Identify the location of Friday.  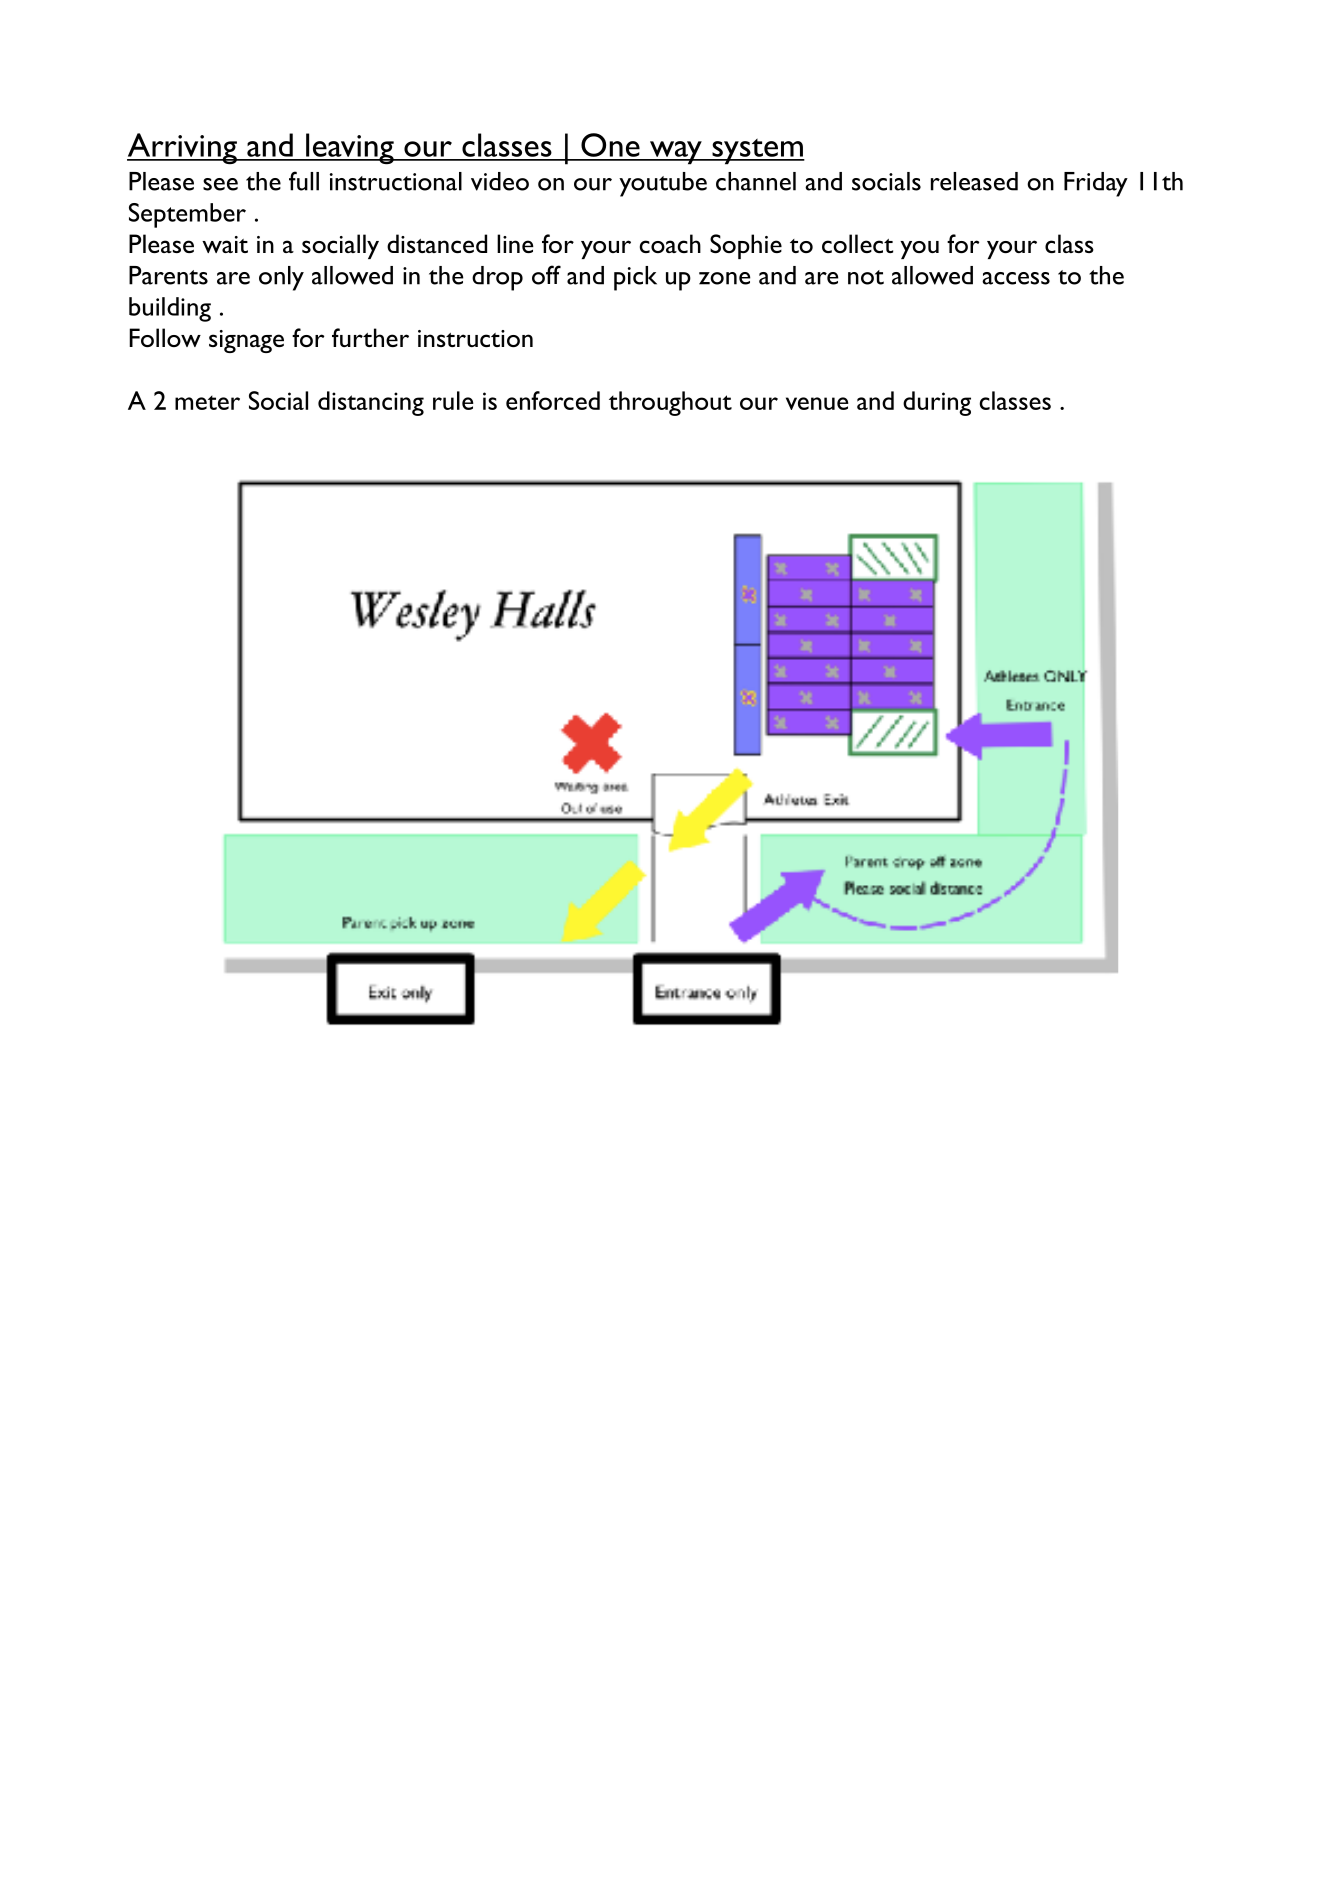
(1096, 184).
